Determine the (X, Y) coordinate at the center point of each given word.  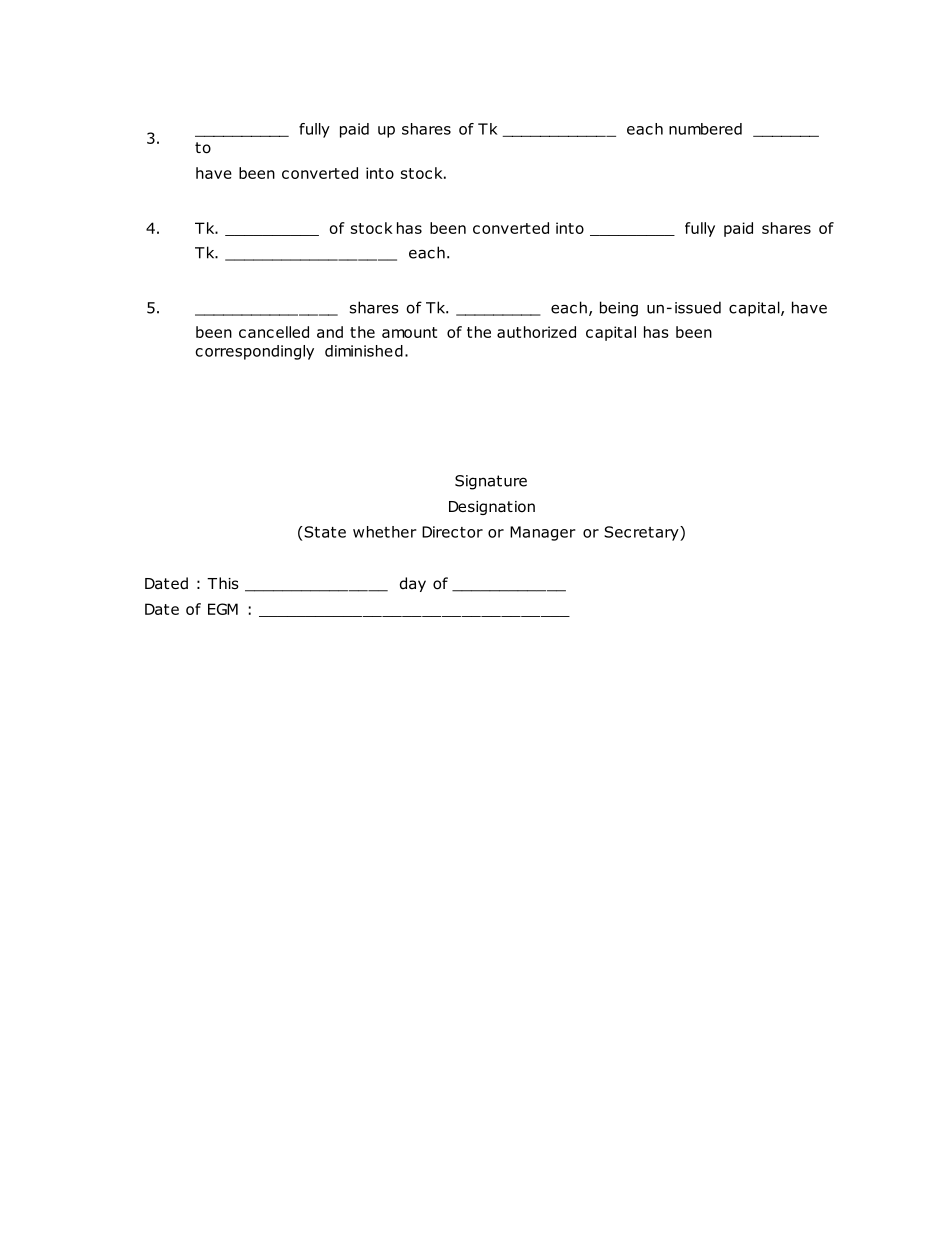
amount (409, 332)
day (413, 584)
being (619, 309)
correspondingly (254, 352)
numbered (705, 129)
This (223, 583)
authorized (536, 332)
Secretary (642, 533)
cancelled (274, 332)
